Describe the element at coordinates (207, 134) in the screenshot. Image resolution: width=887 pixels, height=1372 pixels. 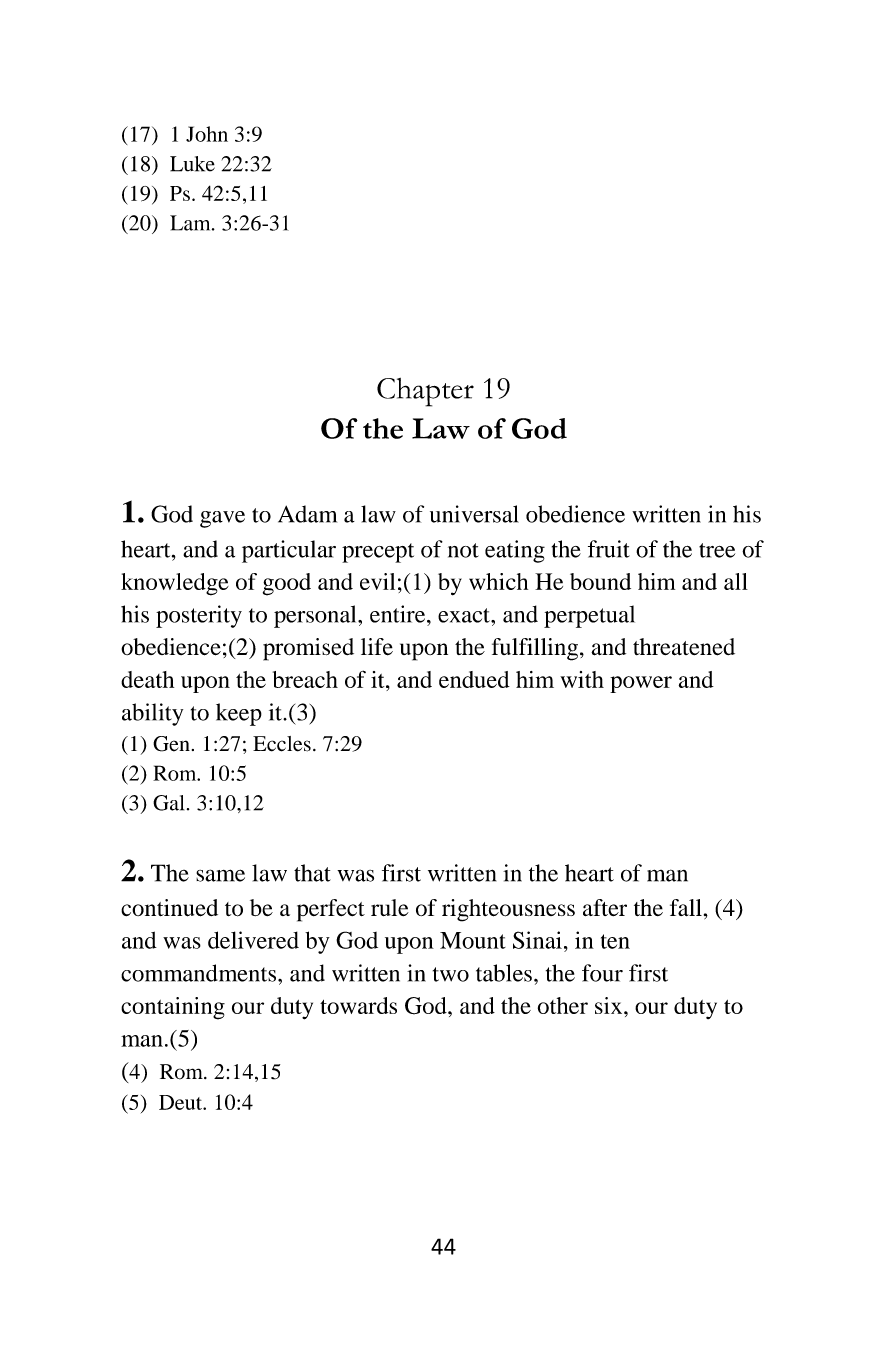
I see `John` at that location.
